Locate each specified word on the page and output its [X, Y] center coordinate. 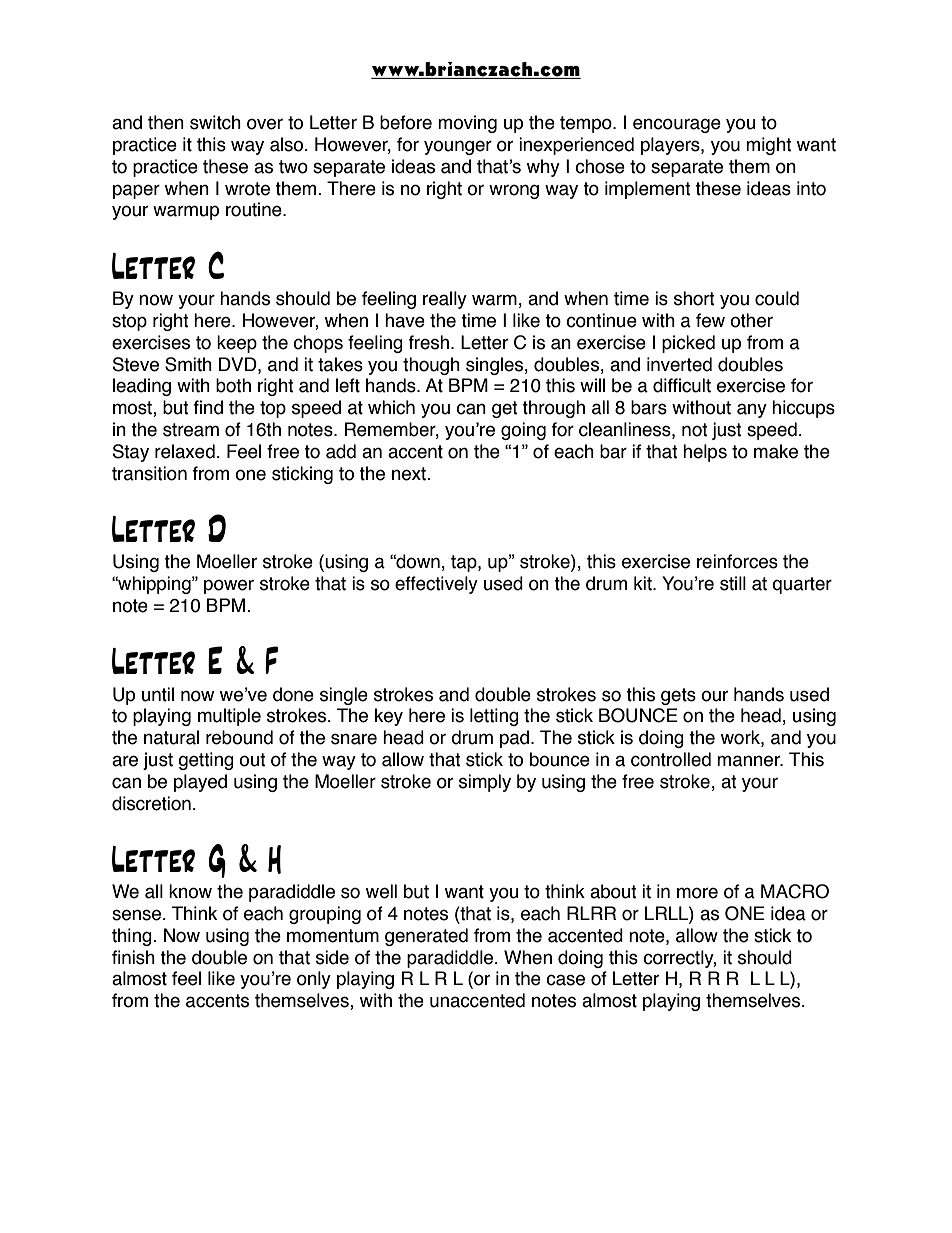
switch [215, 122]
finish [133, 957]
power [229, 586]
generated [426, 937]
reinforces [737, 561]
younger [458, 147]
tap [465, 563]
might [769, 146]
